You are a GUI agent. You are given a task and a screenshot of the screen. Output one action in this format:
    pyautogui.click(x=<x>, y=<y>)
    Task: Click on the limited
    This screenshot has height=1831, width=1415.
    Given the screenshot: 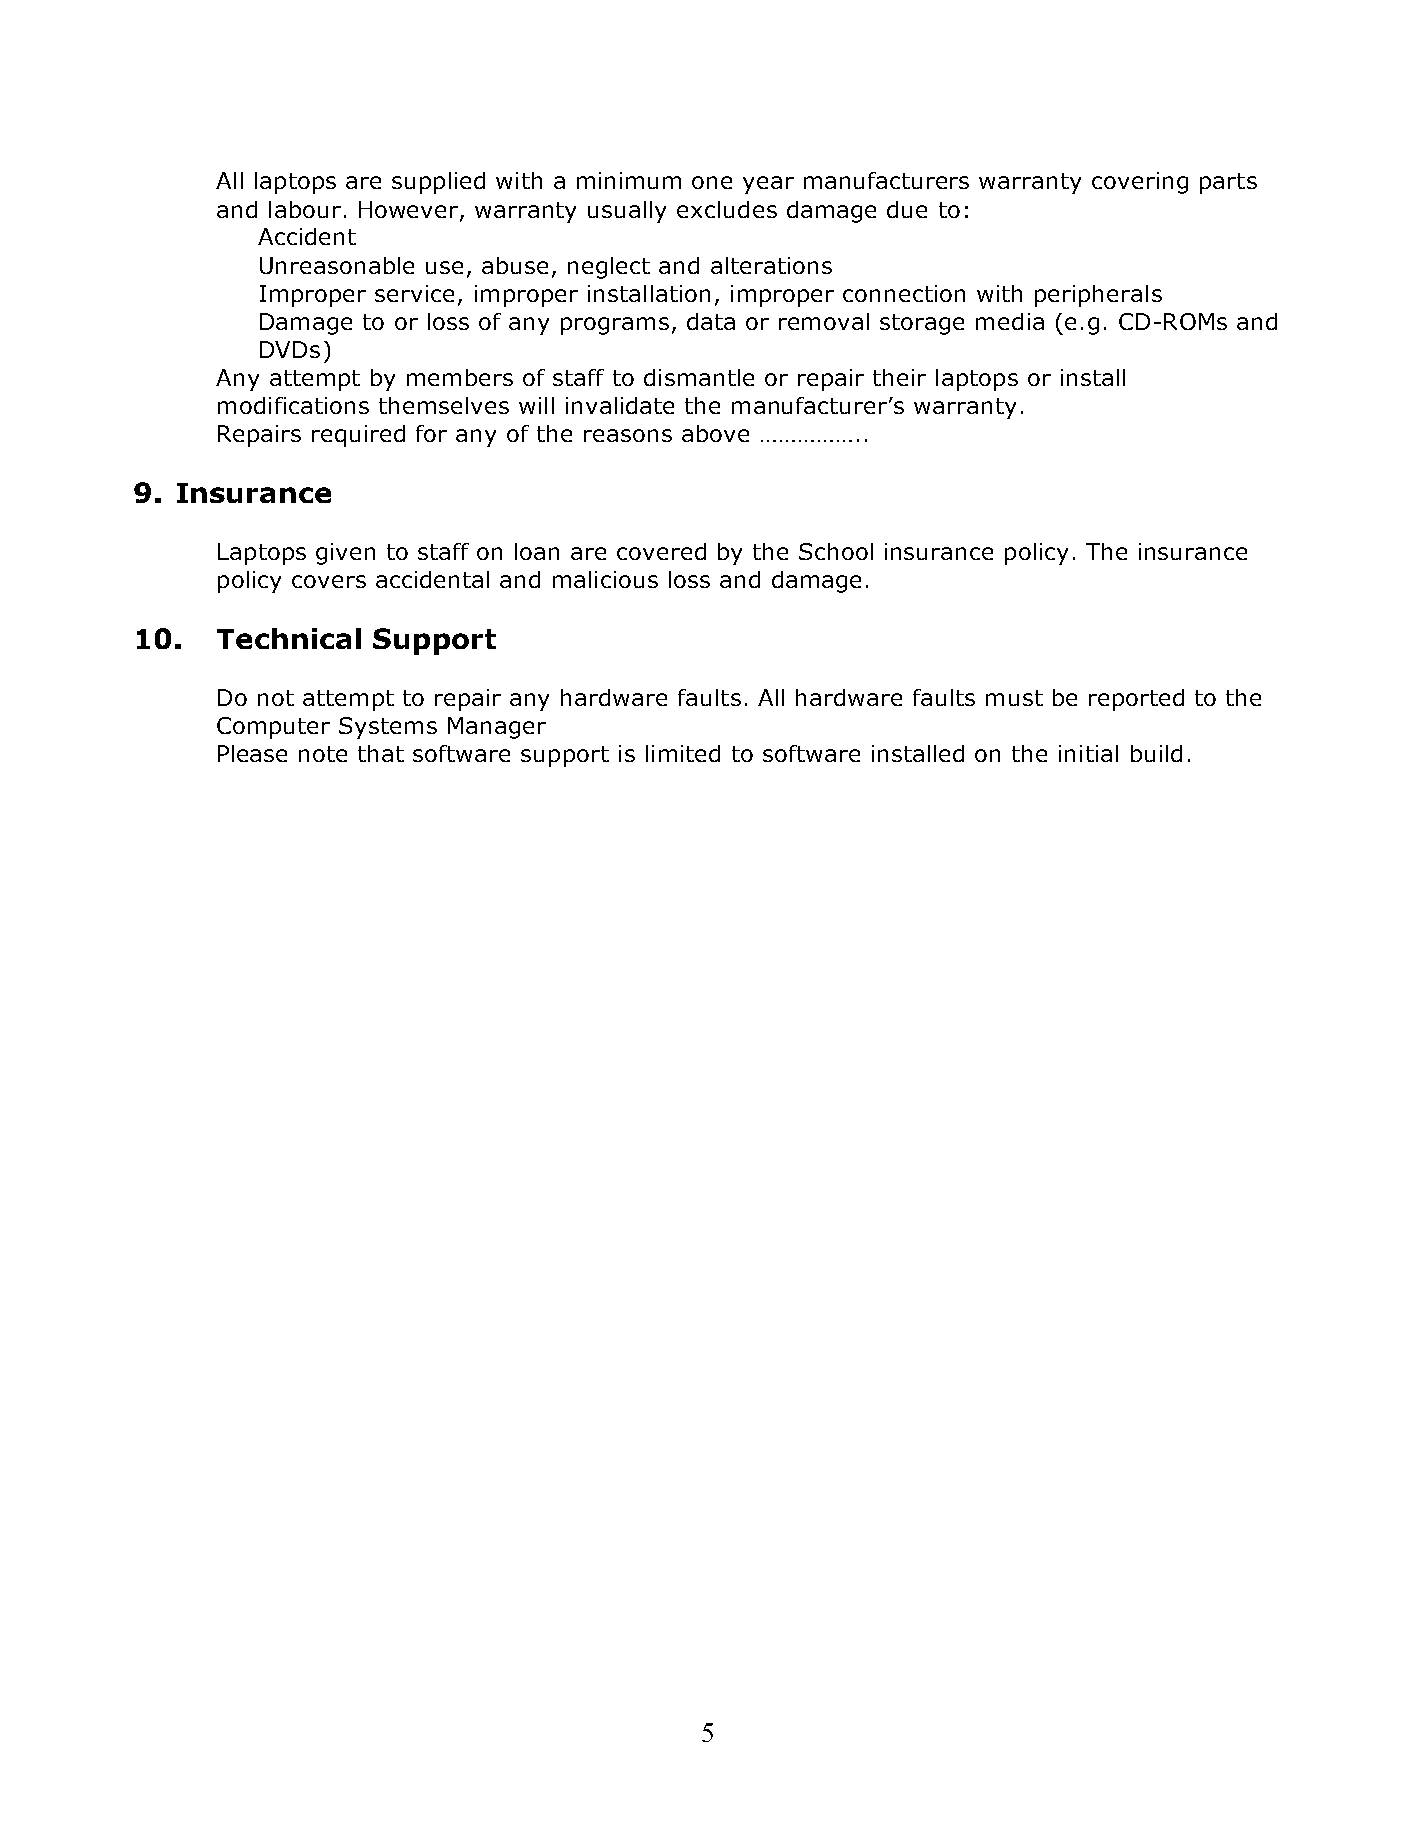 What is the action you would take?
    pyautogui.click(x=683, y=753)
